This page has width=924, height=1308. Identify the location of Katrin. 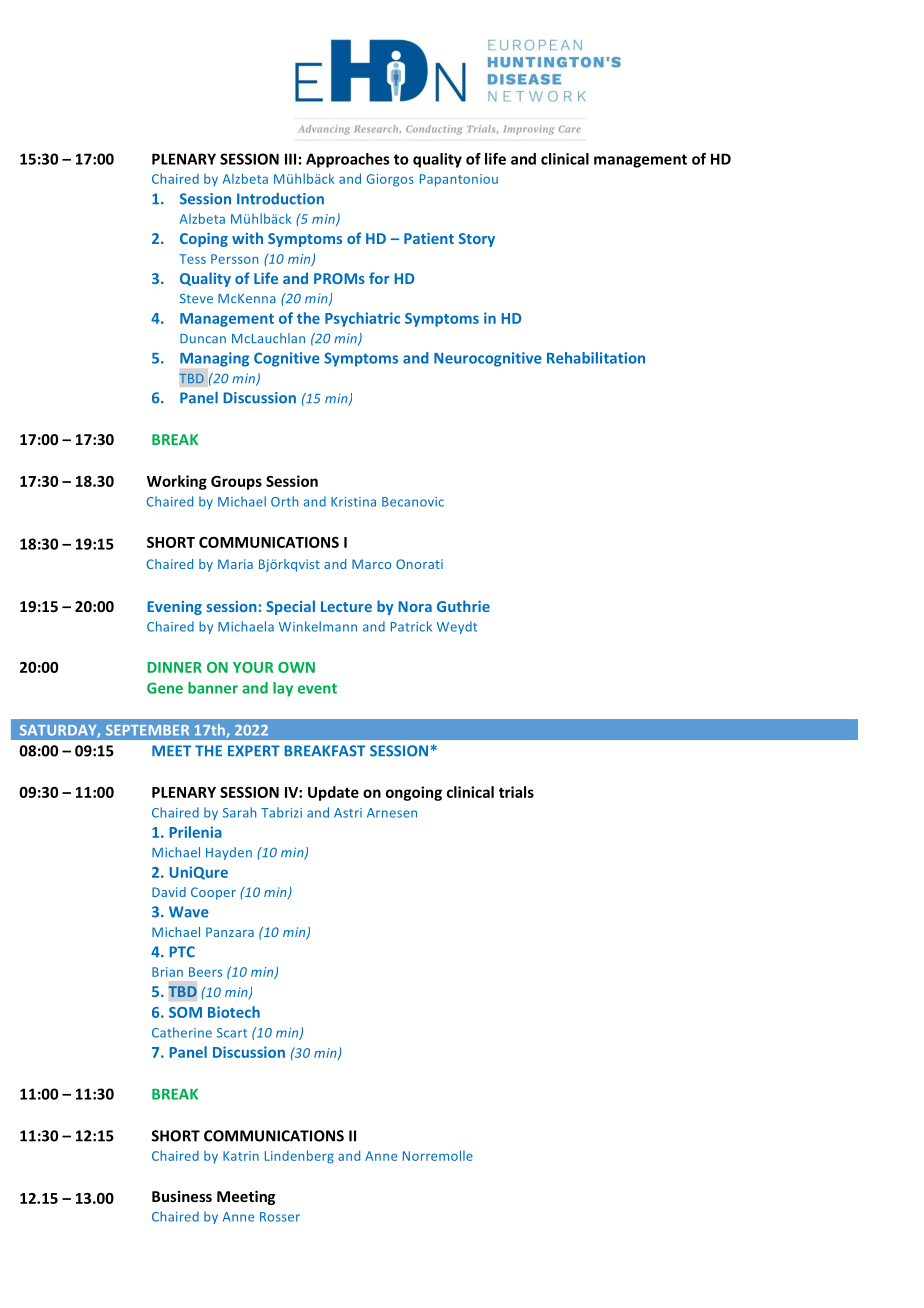
(241, 1156).
